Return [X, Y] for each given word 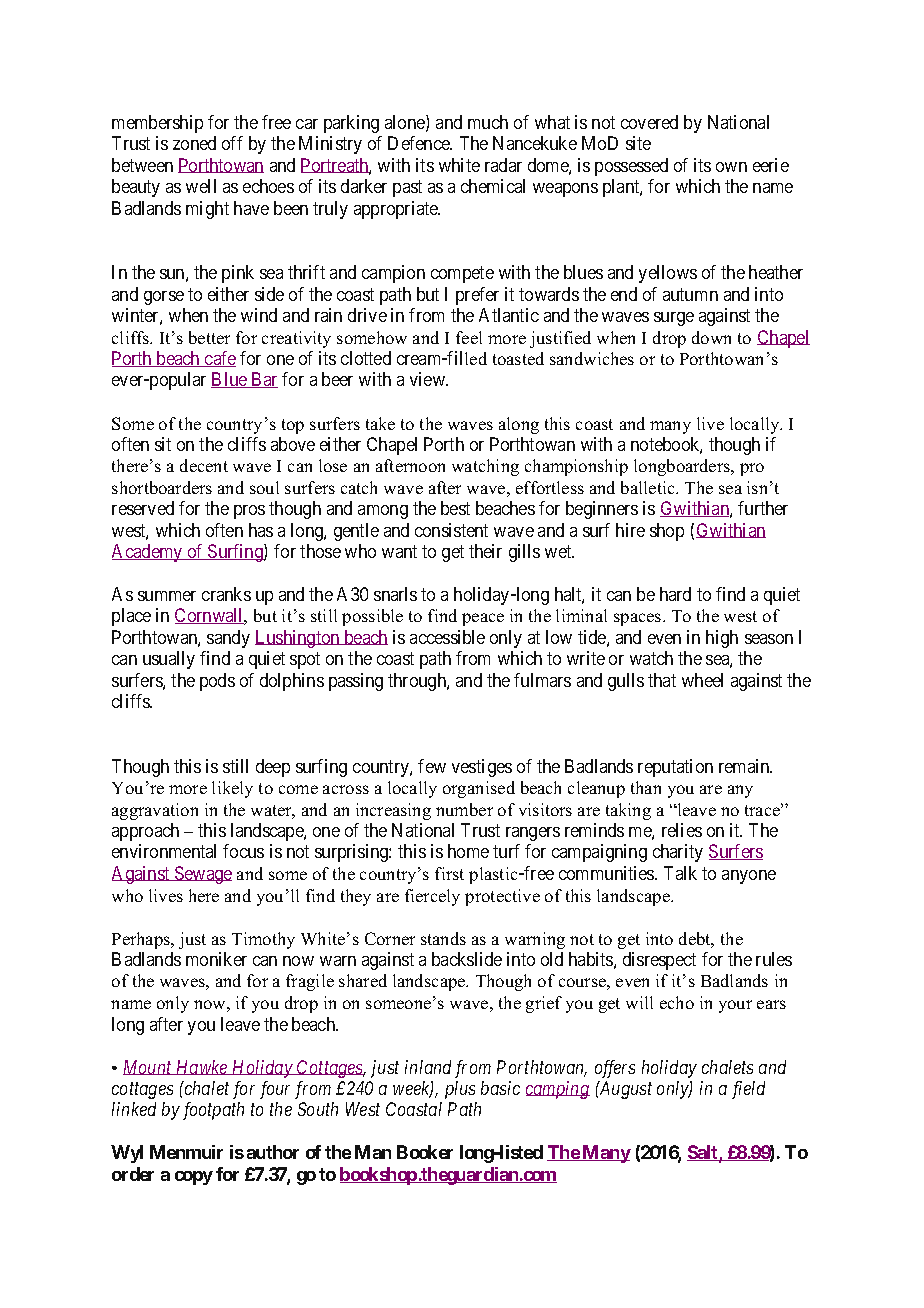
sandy [228, 639]
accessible [447, 637]
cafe [219, 359]
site [638, 143]
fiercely [432, 897]
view [429, 379]
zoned [194, 143]
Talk [680, 873]
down [711, 337]
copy [194, 1178]
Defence [420, 143]
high [722, 639]
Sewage [202, 875]
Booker [425, 1152]
